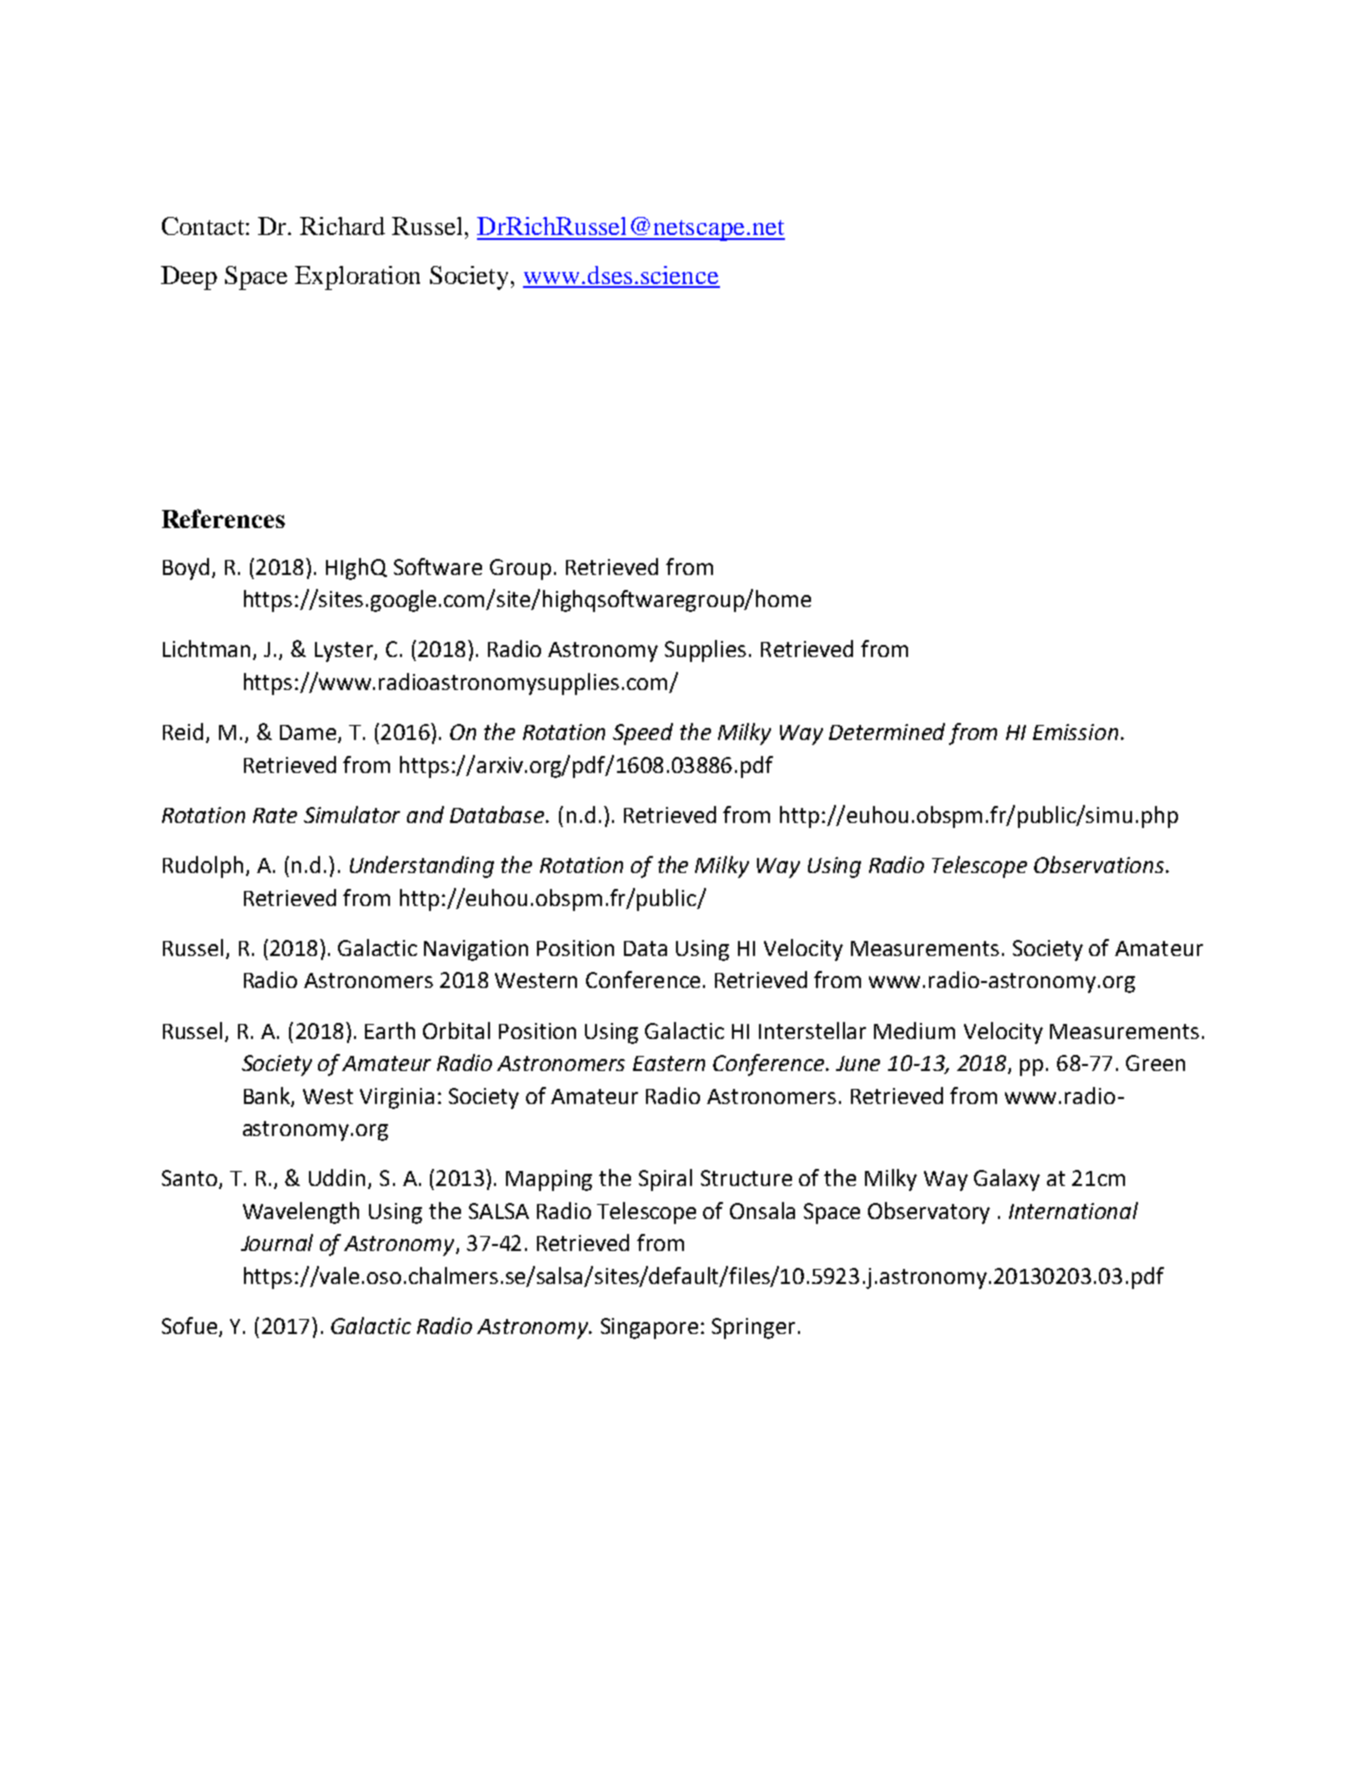 This screenshot has width=1369, height=1772. Describe the element at coordinates (1075, 732) in the screenshot. I see `Emission` at that location.
